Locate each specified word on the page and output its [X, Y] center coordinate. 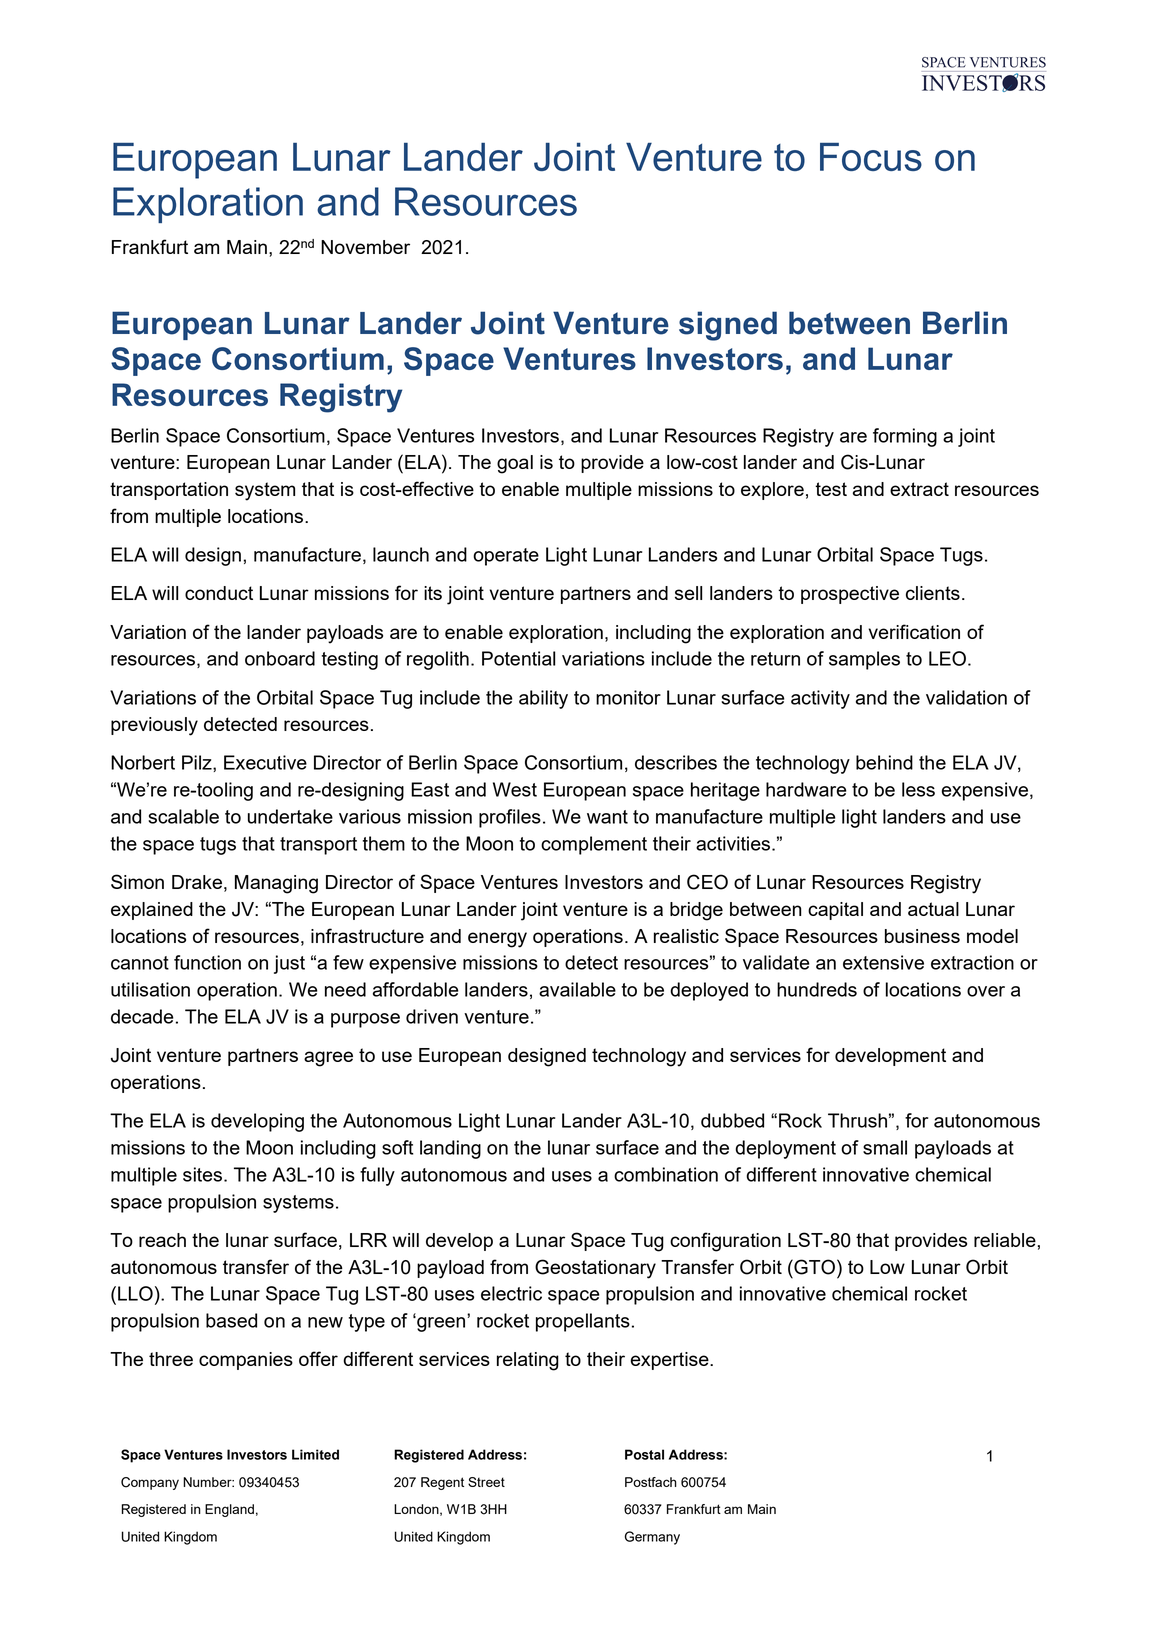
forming [905, 437]
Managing [276, 884]
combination [666, 1174]
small [885, 1147]
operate [506, 557]
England [229, 1510]
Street [486, 1482]
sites [202, 1174]
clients [933, 593]
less [918, 789]
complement [594, 845]
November [365, 247]
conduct [219, 593]
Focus [871, 157]
